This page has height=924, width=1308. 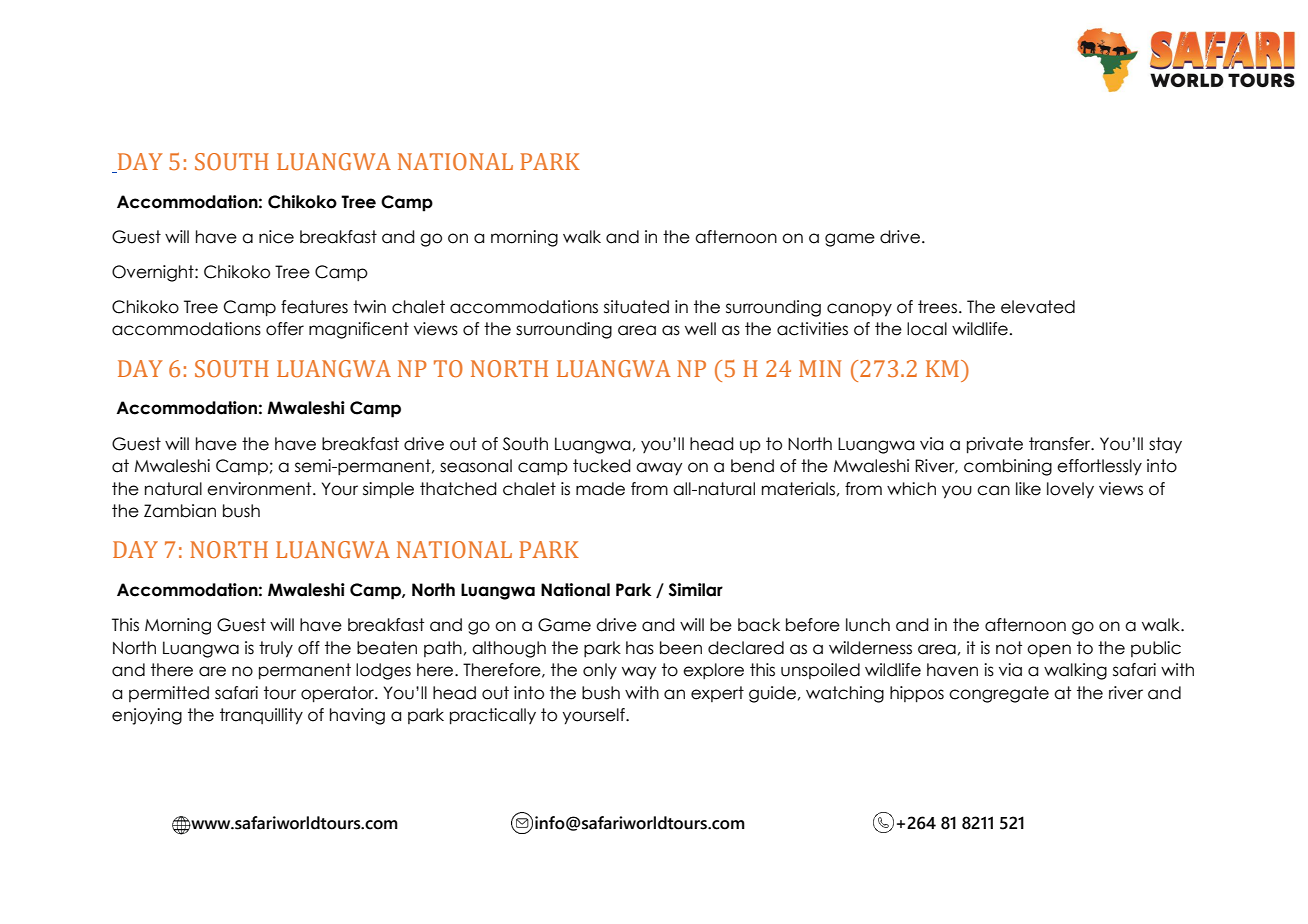 I want to click on situated, so click(x=636, y=307).
